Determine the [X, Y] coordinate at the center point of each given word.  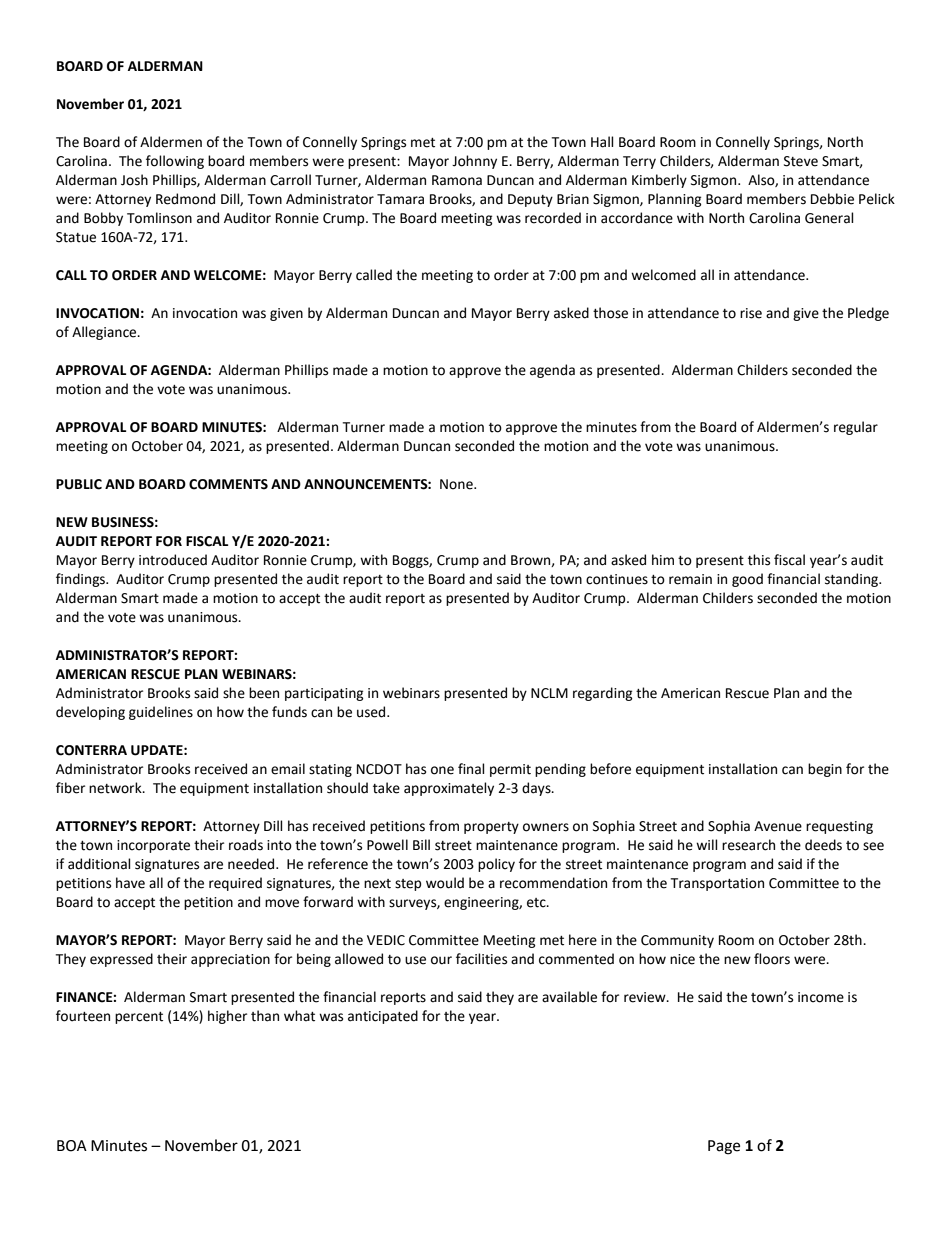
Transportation [717, 884]
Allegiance [105, 333]
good [747, 580]
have [130, 883]
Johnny [474, 162]
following [175, 162]
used [372, 712]
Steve [801, 161]
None [457, 484]
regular [856, 428]
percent [139, 1018]
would [445, 883]
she [234, 693]
